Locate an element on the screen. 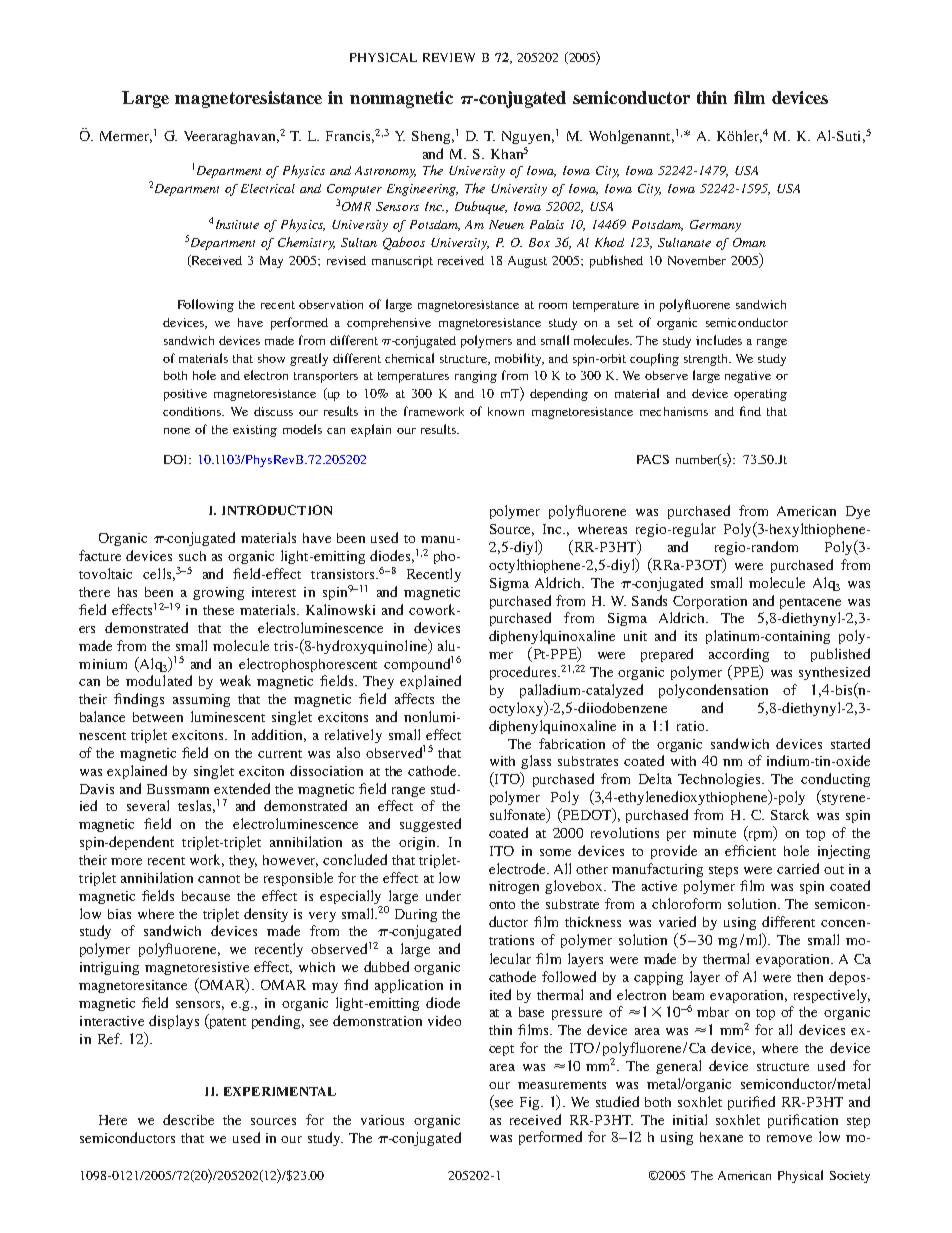 Image resolution: width=952 pixels, height=1233 pixels. Germany is located at coordinates (715, 226).
